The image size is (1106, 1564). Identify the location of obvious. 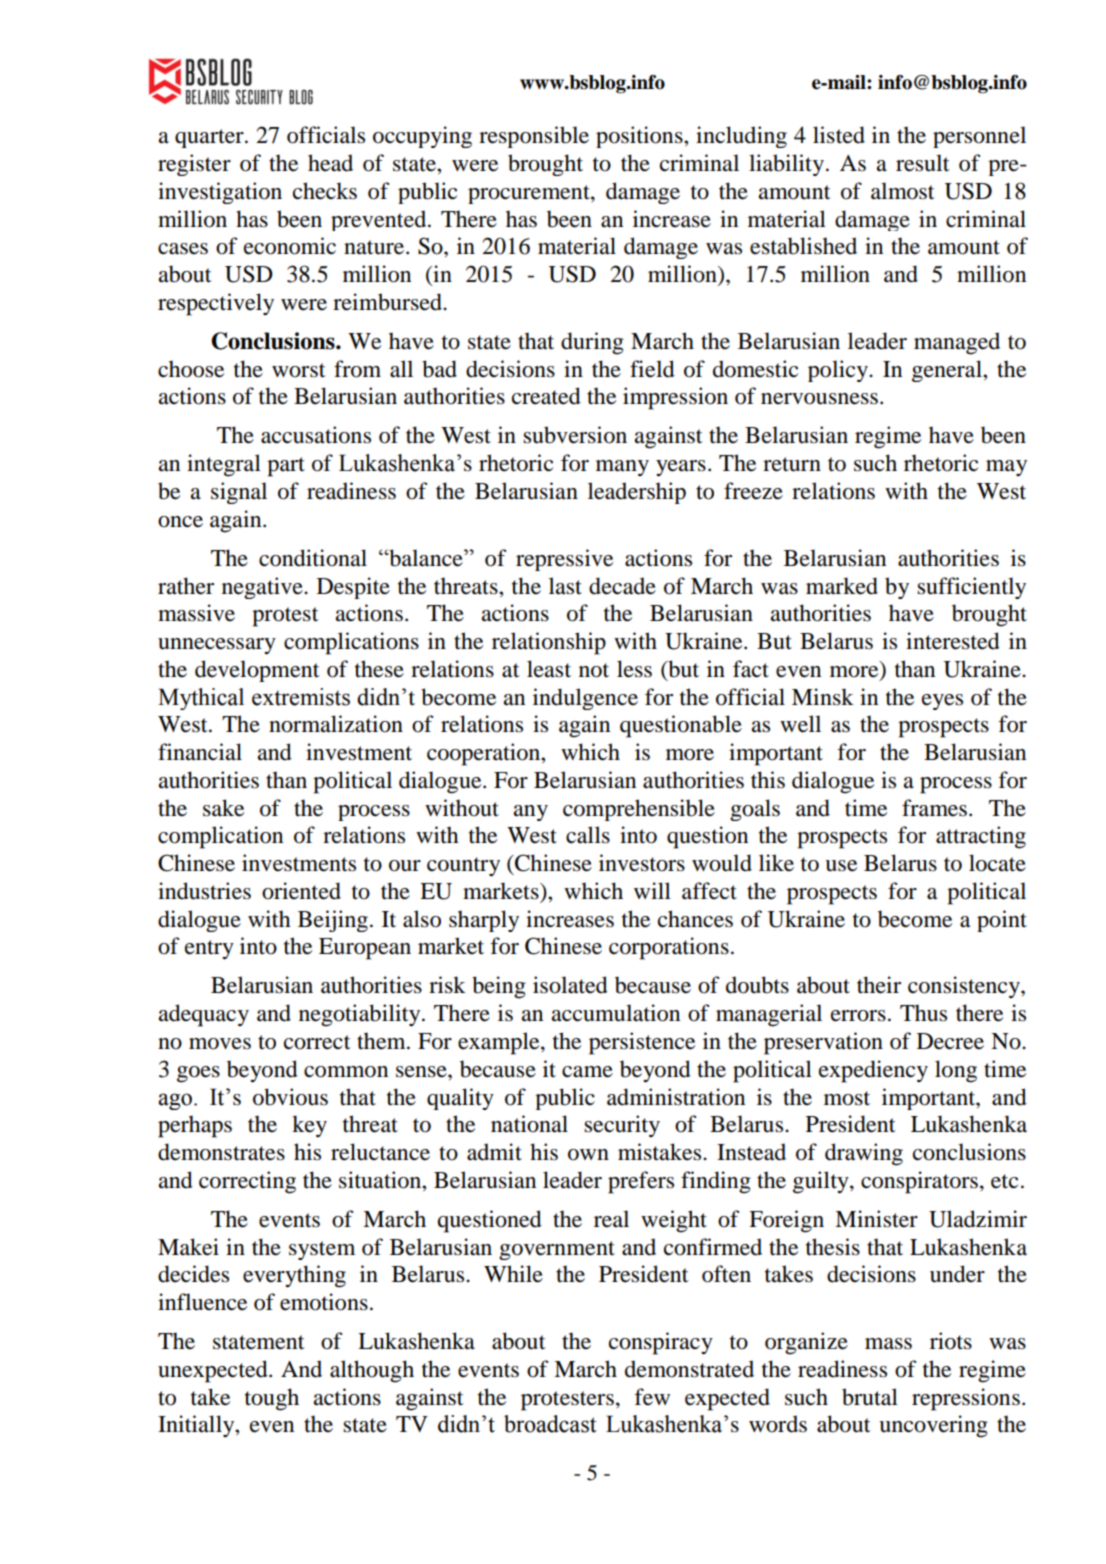
(290, 1097).
